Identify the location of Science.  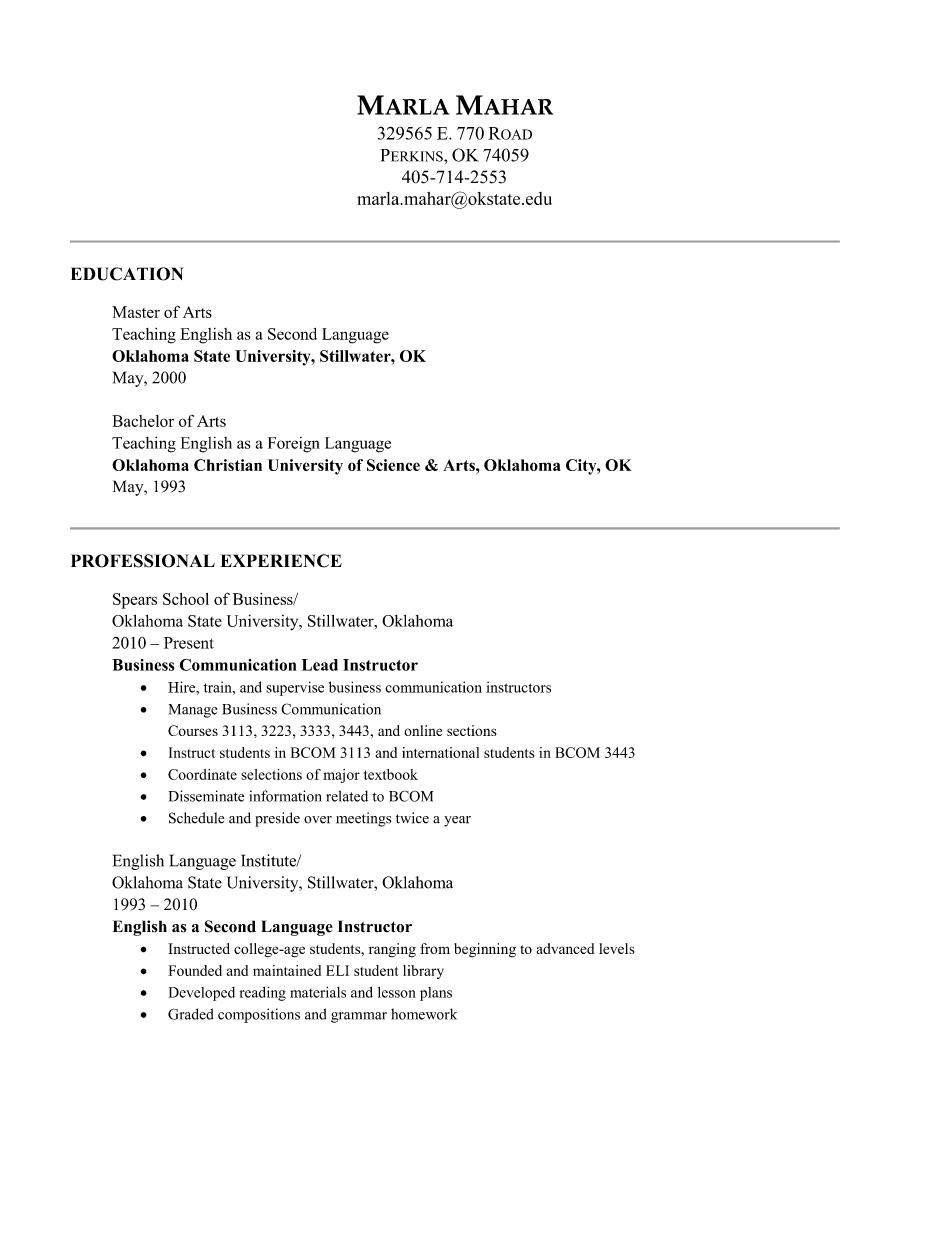
(393, 465).
